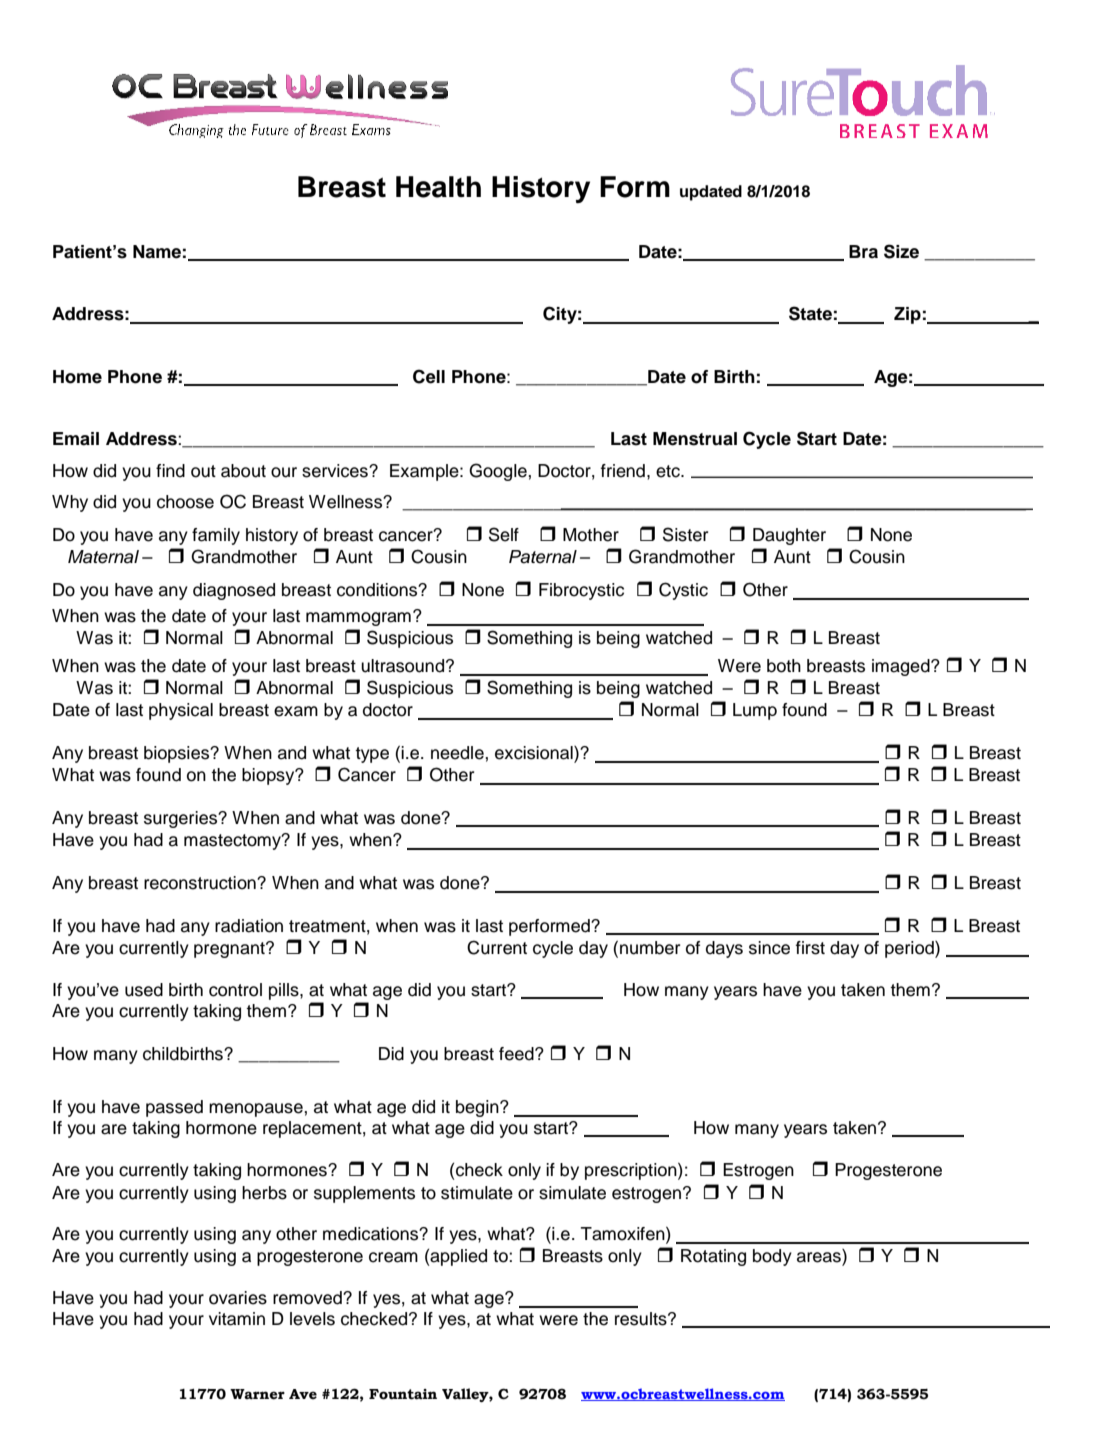 The height and width of the screenshot is (1432, 1107). Describe the element at coordinates (535, 754) in the screenshot. I see `excisional` at that location.
